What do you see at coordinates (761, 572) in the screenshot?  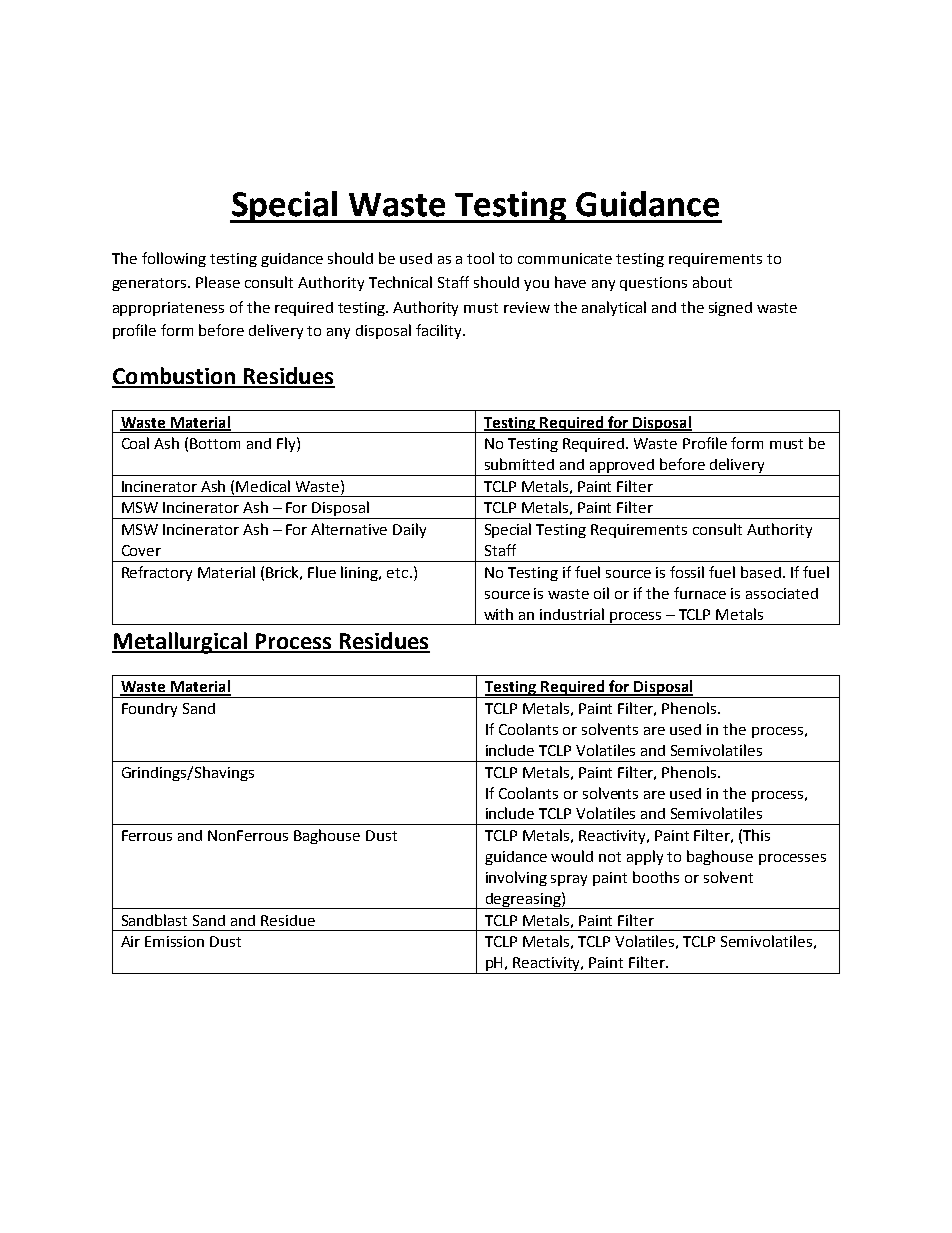 I see `based` at bounding box center [761, 572].
